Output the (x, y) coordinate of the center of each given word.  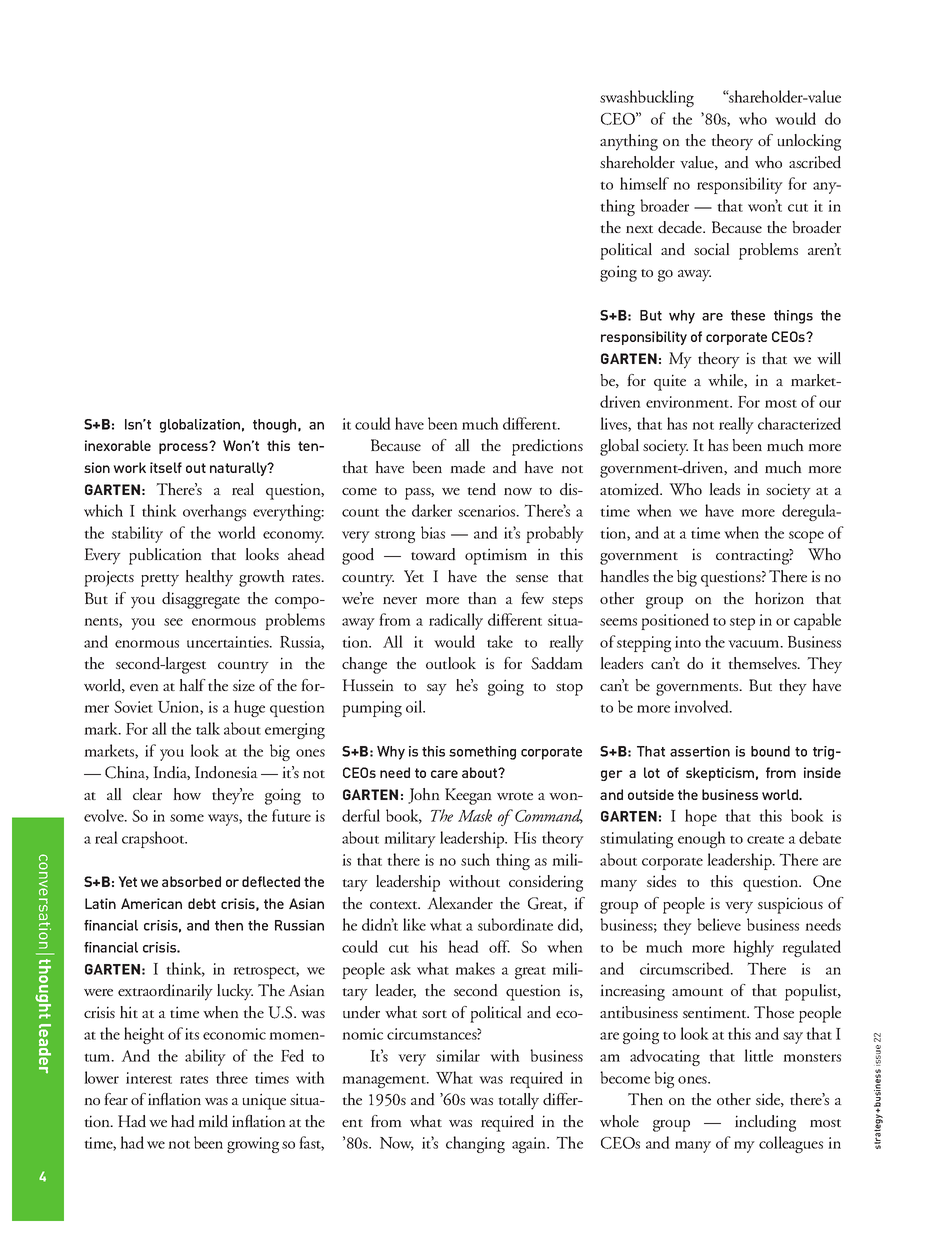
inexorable (118, 445)
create (765, 839)
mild (213, 1121)
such (475, 859)
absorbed (191, 881)
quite (670, 382)
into (688, 642)
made (467, 467)
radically (456, 621)
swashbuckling (647, 98)
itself (166, 467)
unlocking (809, 142)
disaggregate (201, 600)
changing (475, 1144)
